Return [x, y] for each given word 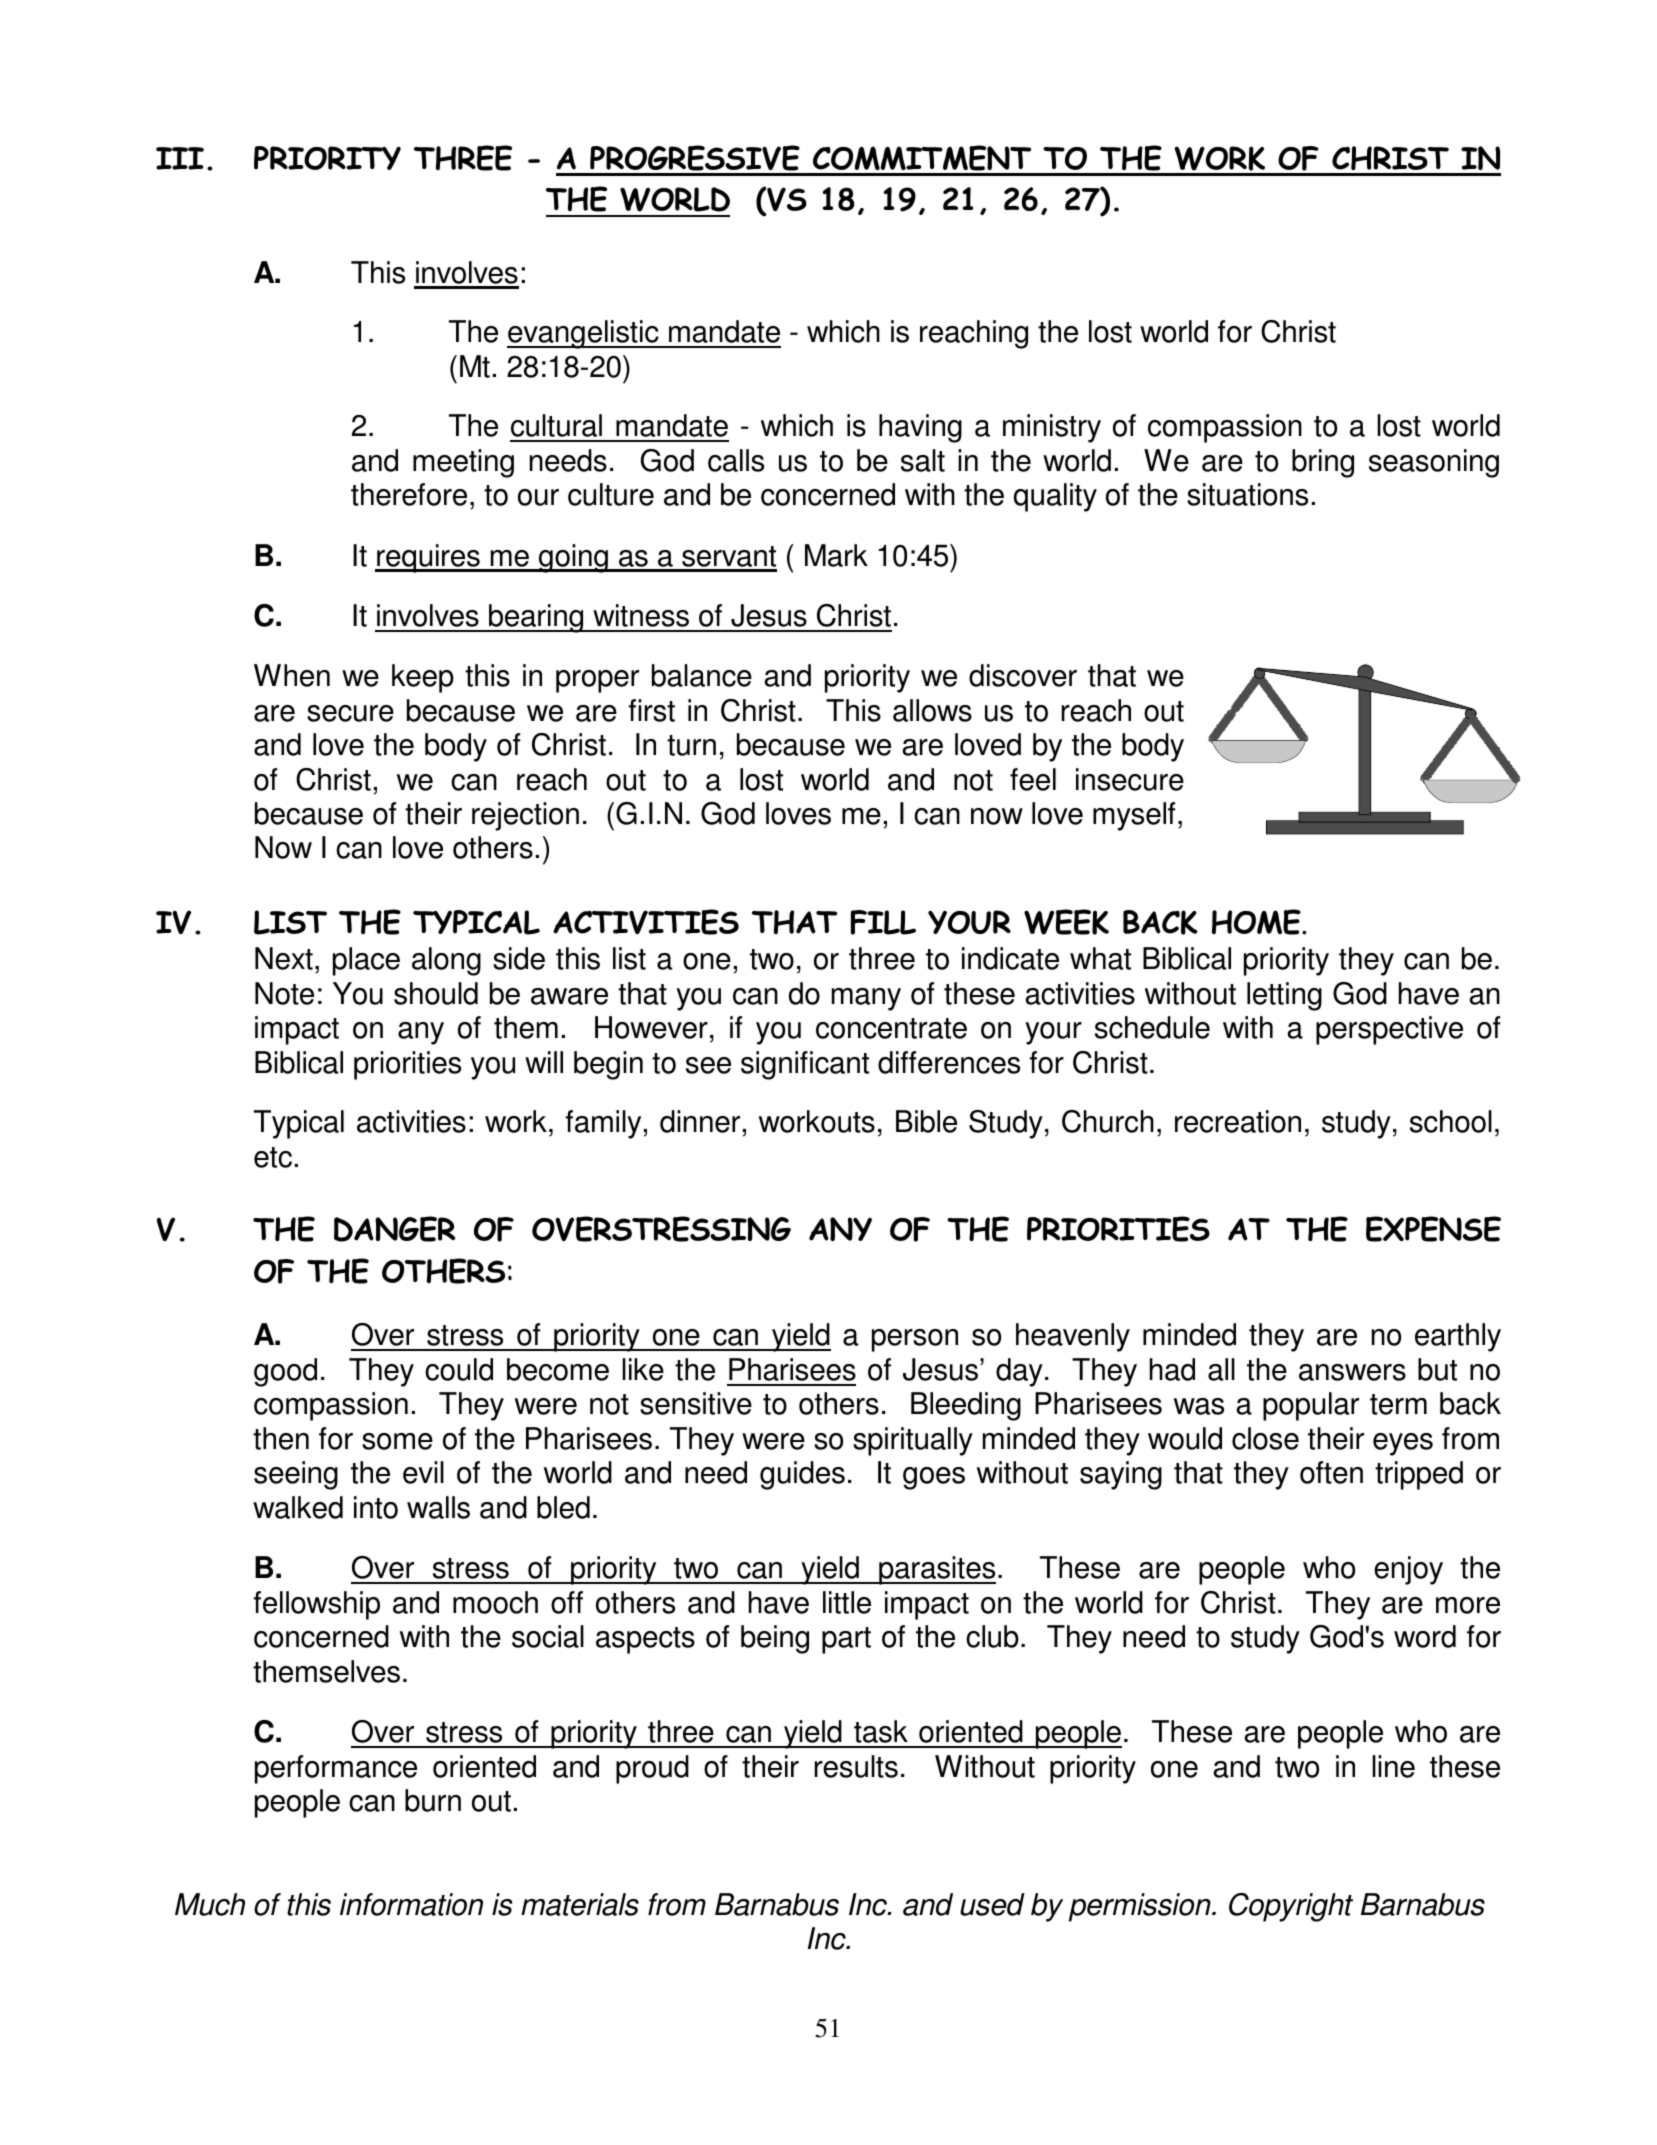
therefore [409, 494]
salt [923, 460]
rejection [525, 816]
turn [691, 745]
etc [273, 1157]
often [1331, 1472]
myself [1134, 816]
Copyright [1291, 1907]
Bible [926, 1121]
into [376, 1507]
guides [802, 1475]
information [411, 1904]
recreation [1238, 1121]
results [856, 1766]
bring [1323, 463]
